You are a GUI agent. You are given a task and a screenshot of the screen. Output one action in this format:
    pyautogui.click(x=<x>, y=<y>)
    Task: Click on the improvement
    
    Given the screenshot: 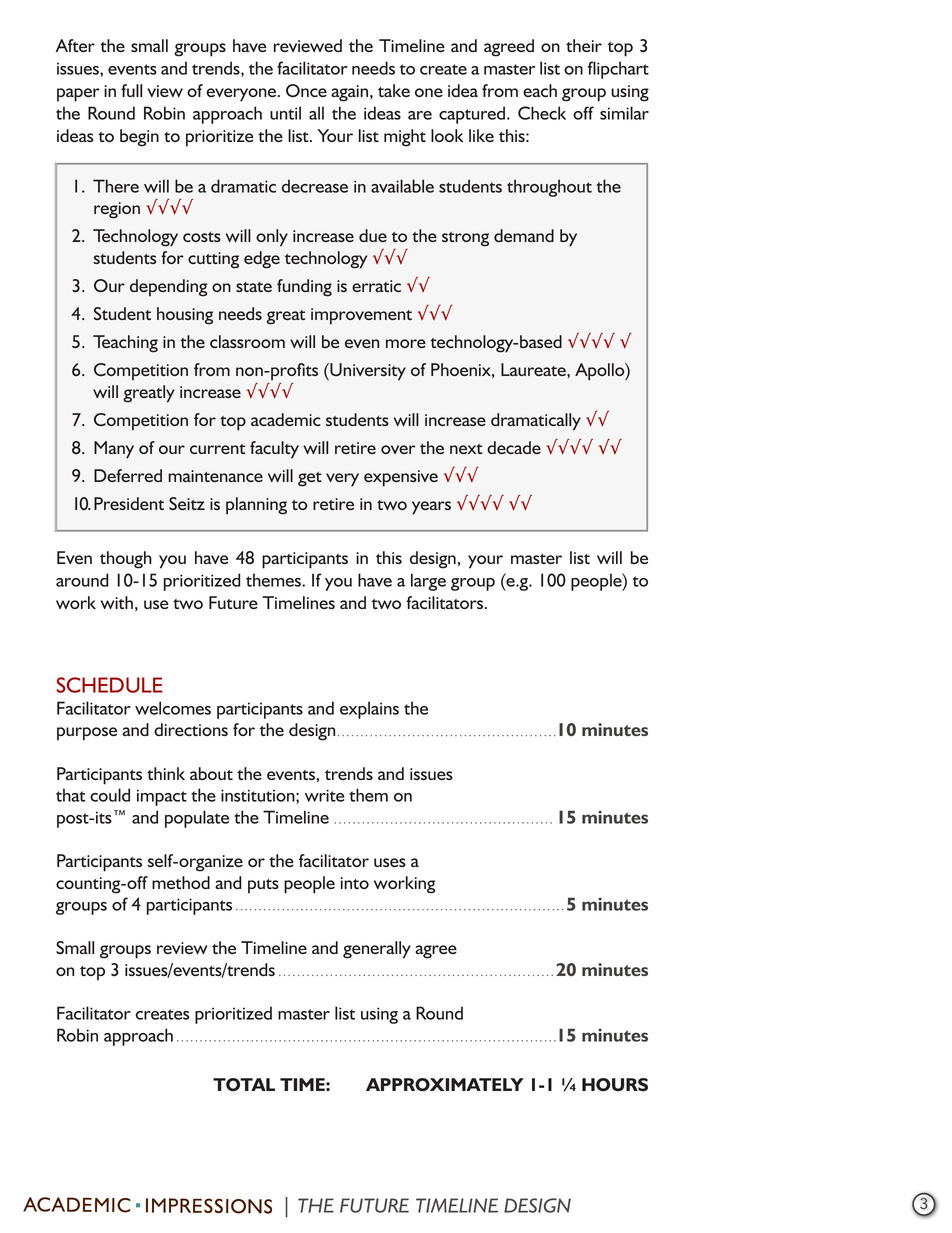 What is the action you would take?
    pyautogui.click(x=361, y=316)
